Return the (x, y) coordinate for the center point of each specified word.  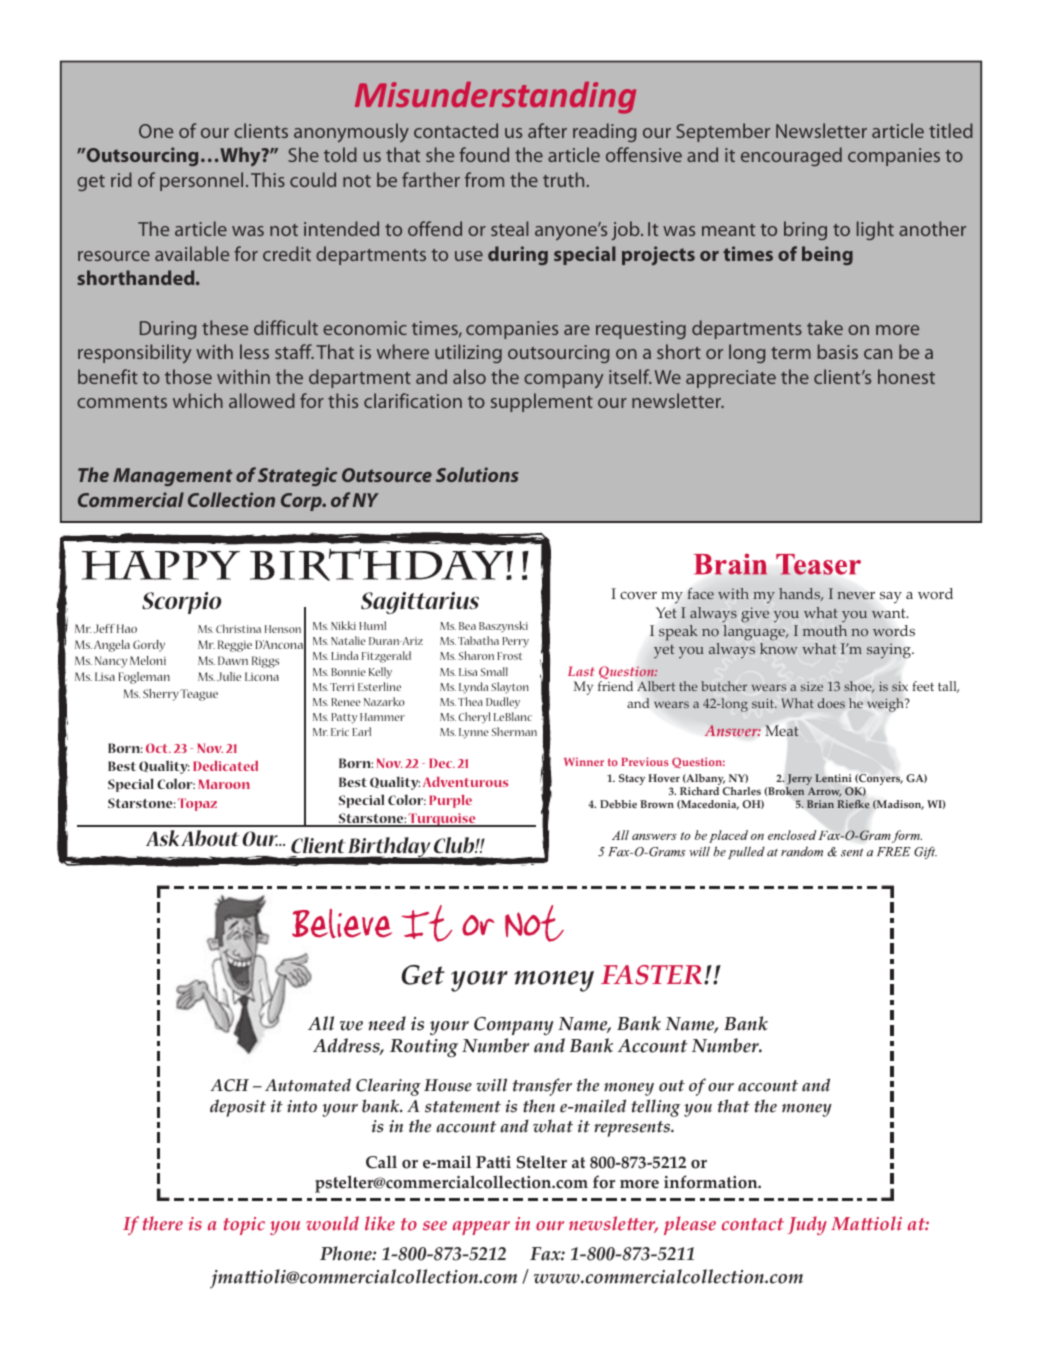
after (547, 130)
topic (244, 1226)
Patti (493, 1162)
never (856, 595)
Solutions (477, 474)
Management (173, 477)
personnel (201, 181)
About (210, 838)
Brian (820, 804)
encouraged (791, 156)
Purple (450, 801)
